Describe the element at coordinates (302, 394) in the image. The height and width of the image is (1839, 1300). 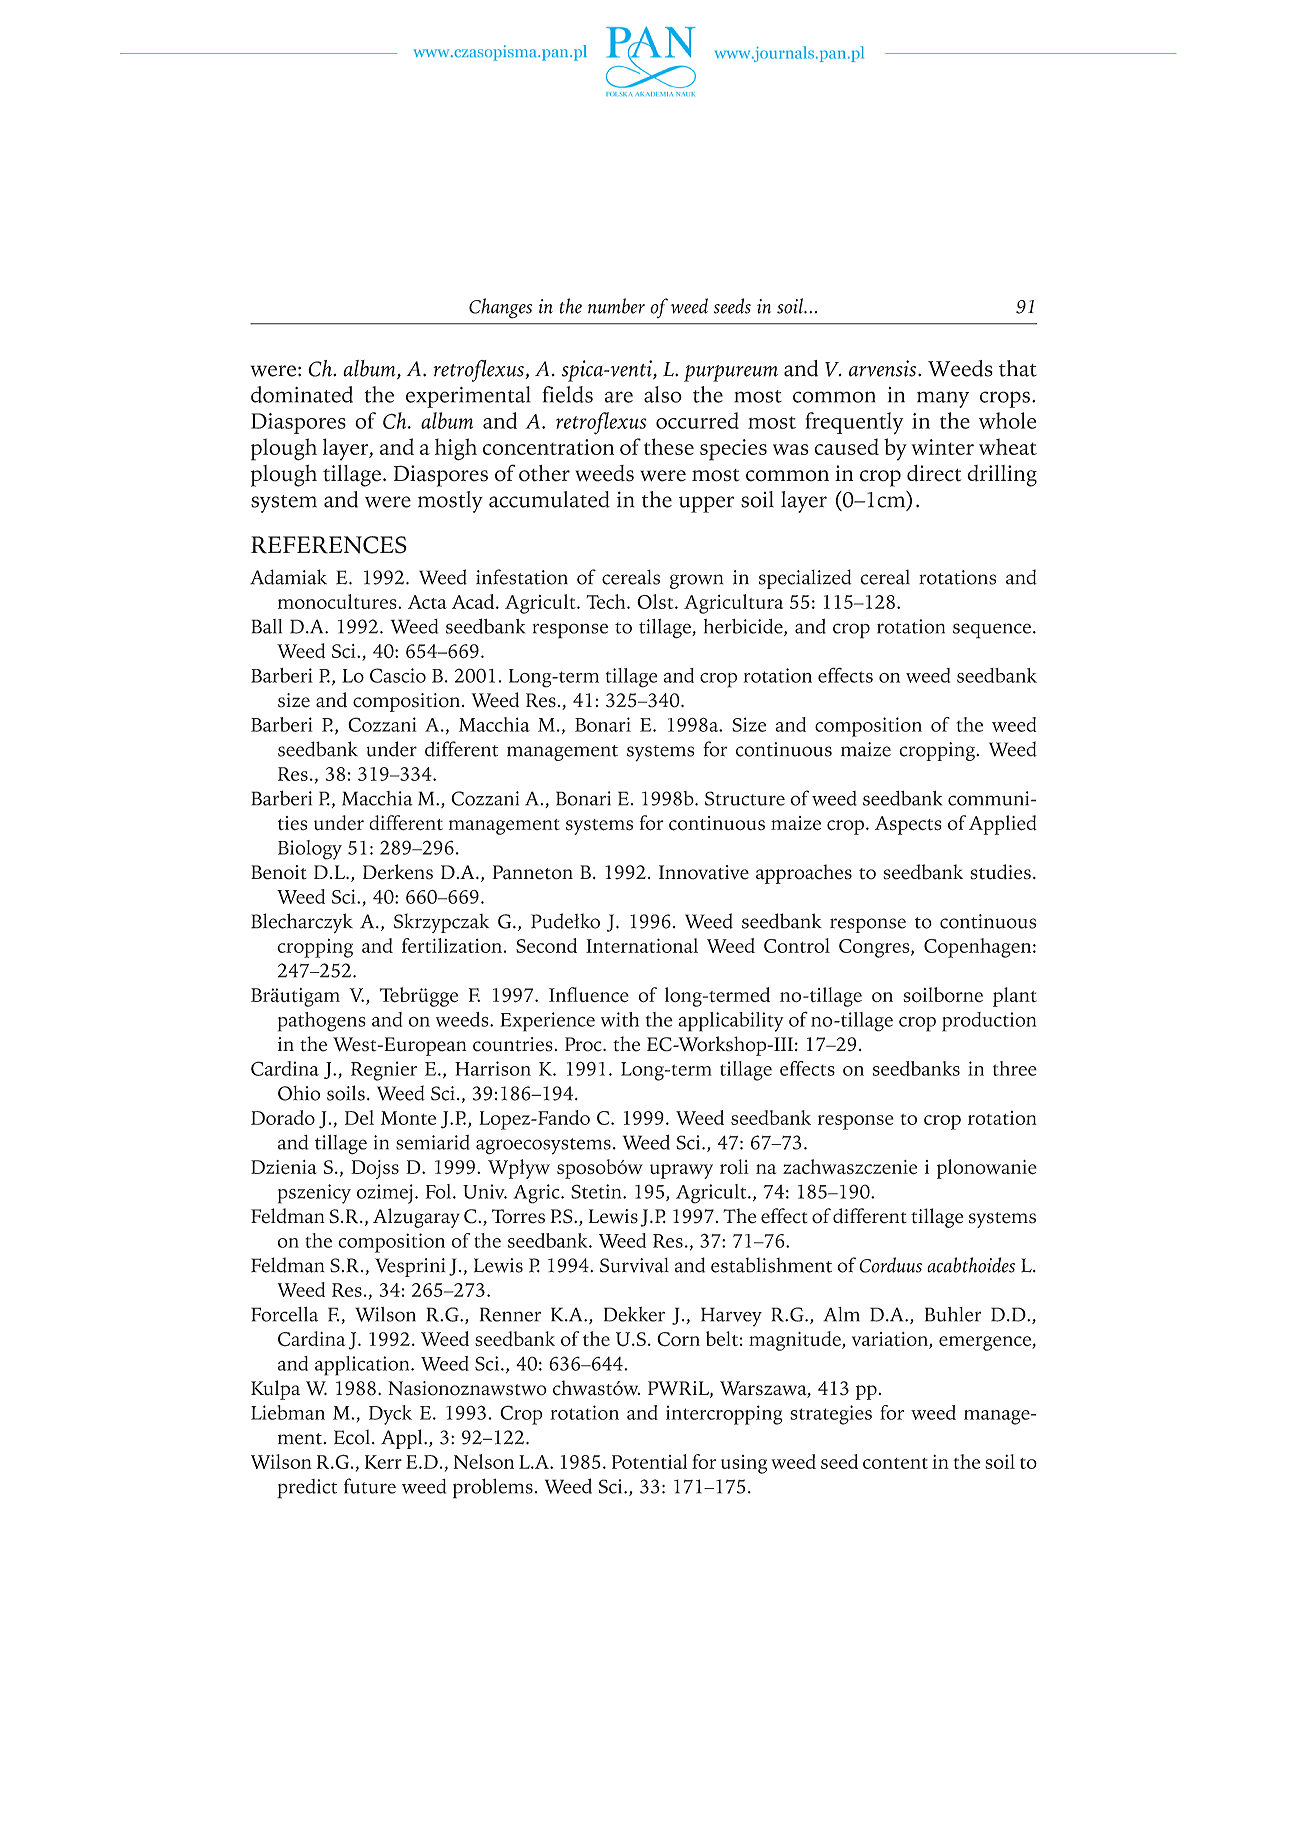
I see `dominated` at that location.
